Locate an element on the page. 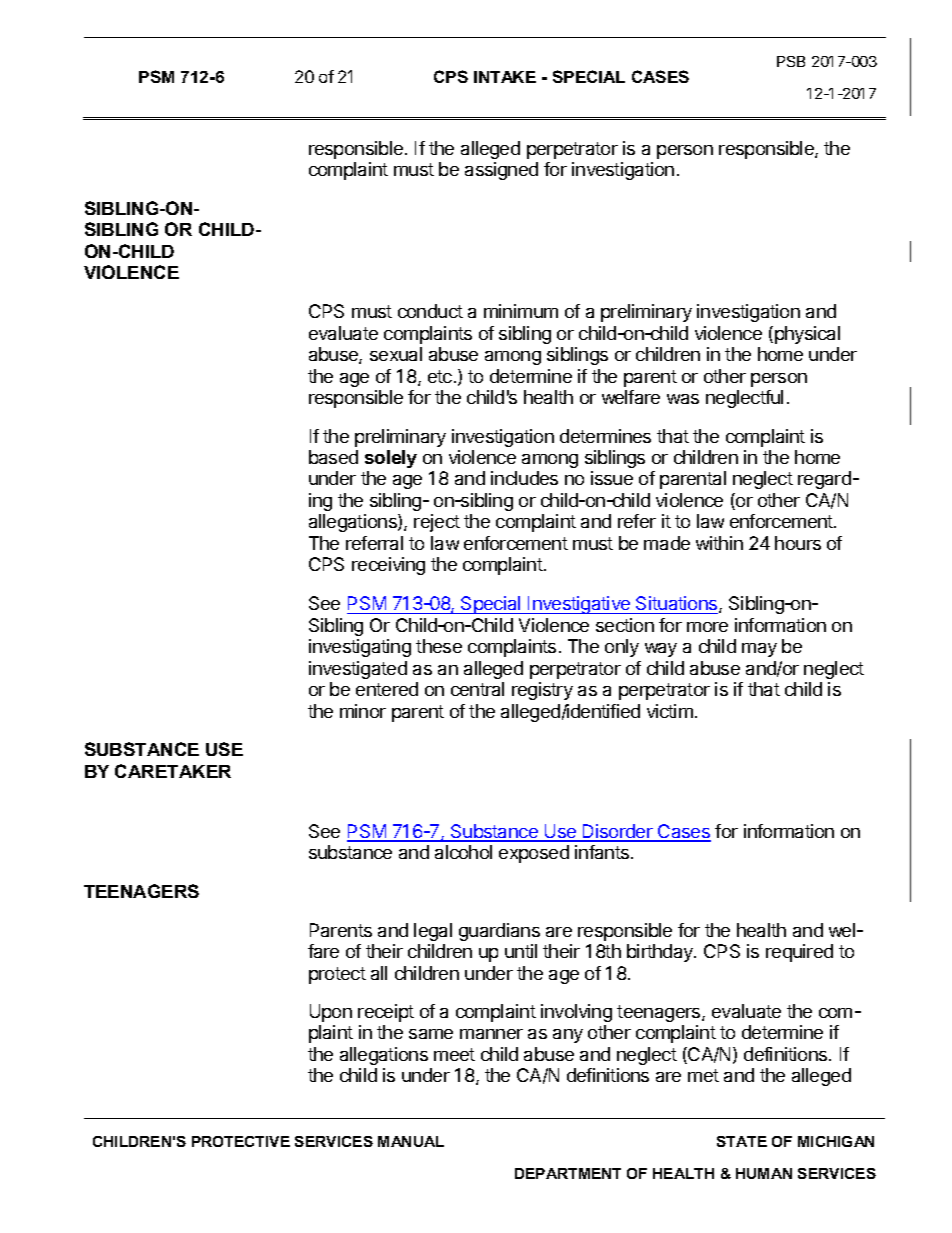 The width and height of the image is (952, 1233). investigating is located at coordinates (360, 648).
